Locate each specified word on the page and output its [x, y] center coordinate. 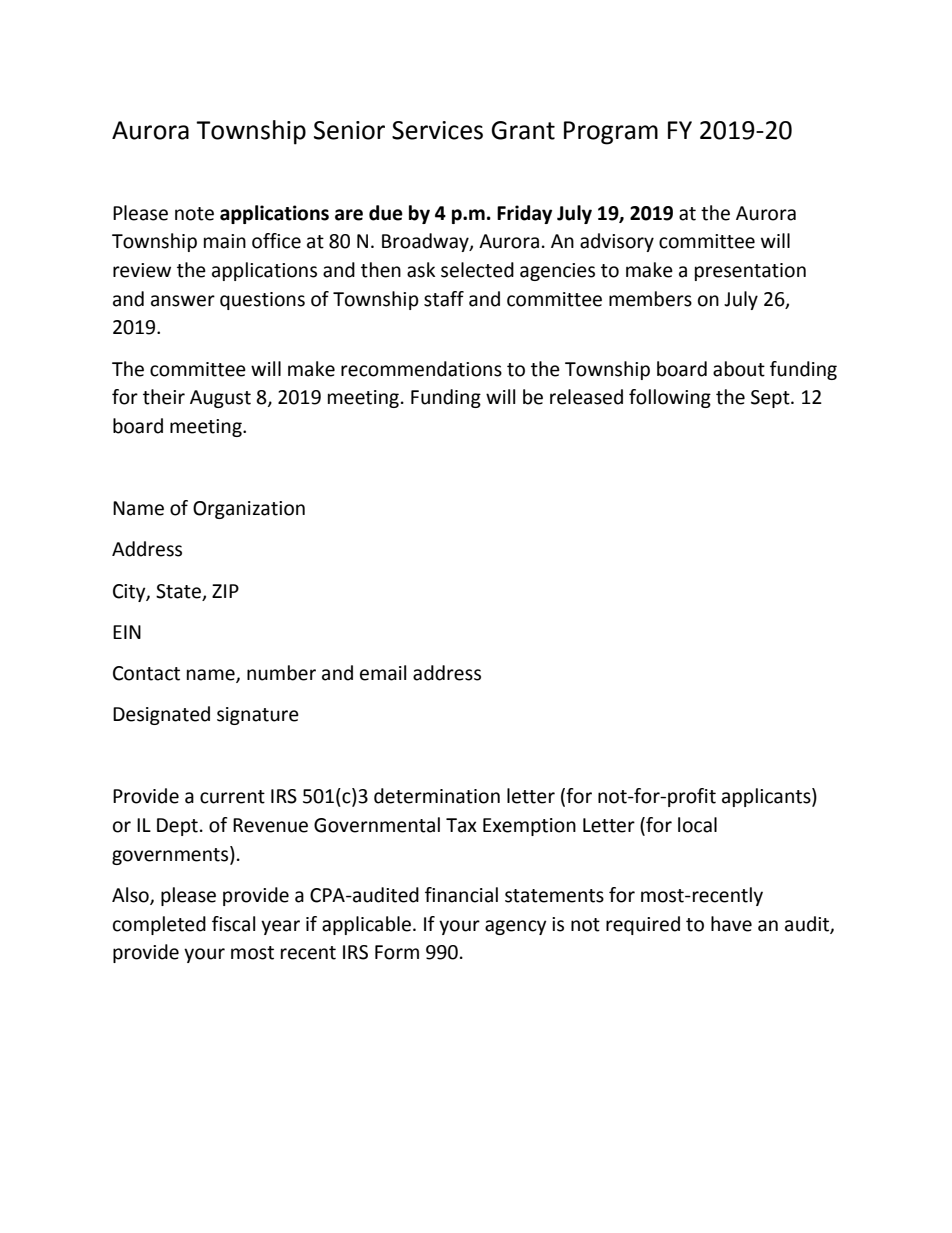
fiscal [233, 924]
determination [437, 796]
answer [183, 301]
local [697, 825]
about [739, 369]
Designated [161, 715]
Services [437, 130]
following [670, 398]
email [383, 673]
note [194, 214]
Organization [249, 510]
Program [611, 133]
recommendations [421, 369]
